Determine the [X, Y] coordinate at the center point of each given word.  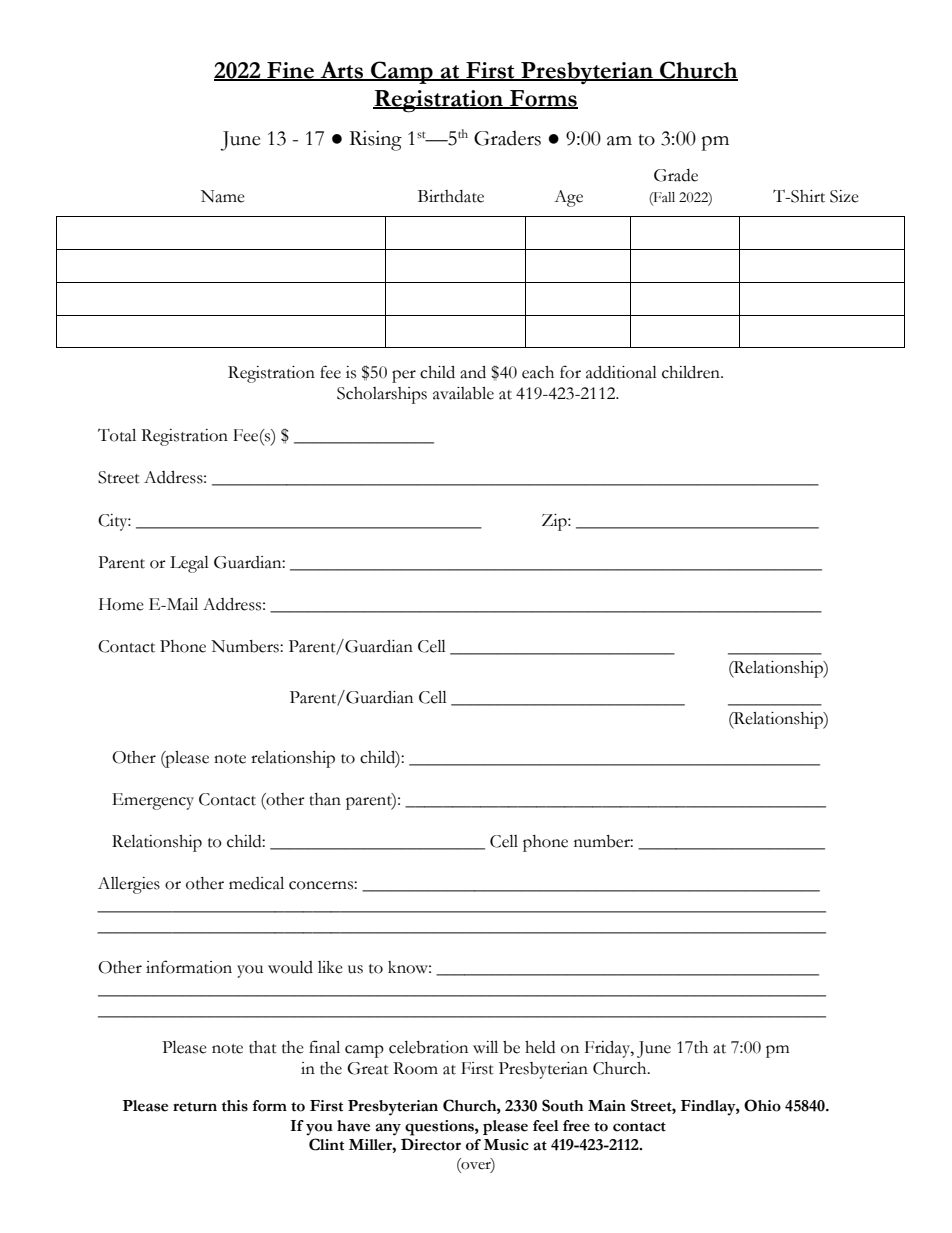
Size [844, 196]
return [195, 1107]
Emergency [153, 801]
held [540, 1047]
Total [117, 435]
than [325, 799]
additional [621, 372]
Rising [375, 140]
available [463, 393]
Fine [290, 71]
